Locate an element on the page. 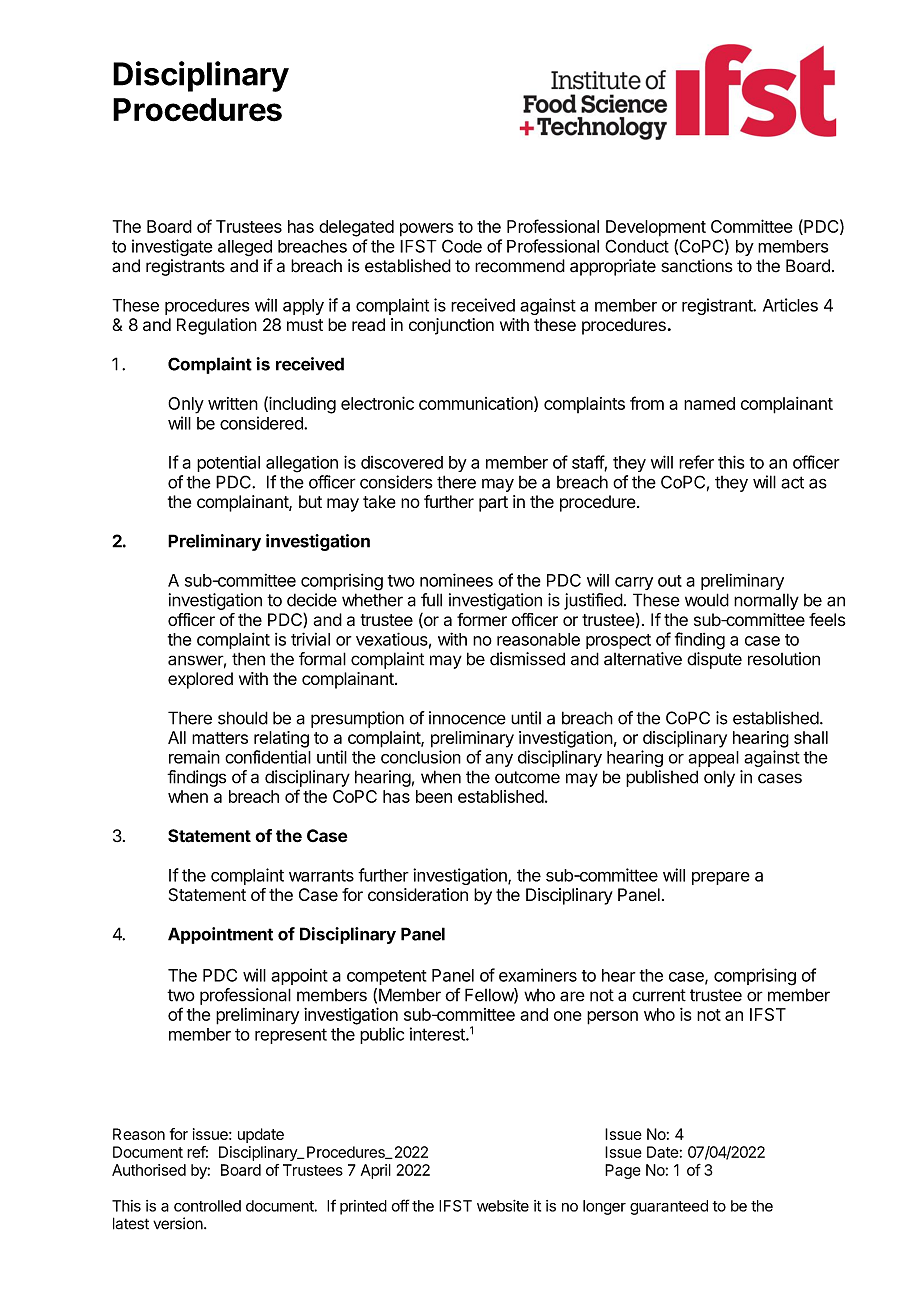 This page has height=1308, width=924. potential is located at coordinates (228, 464).
